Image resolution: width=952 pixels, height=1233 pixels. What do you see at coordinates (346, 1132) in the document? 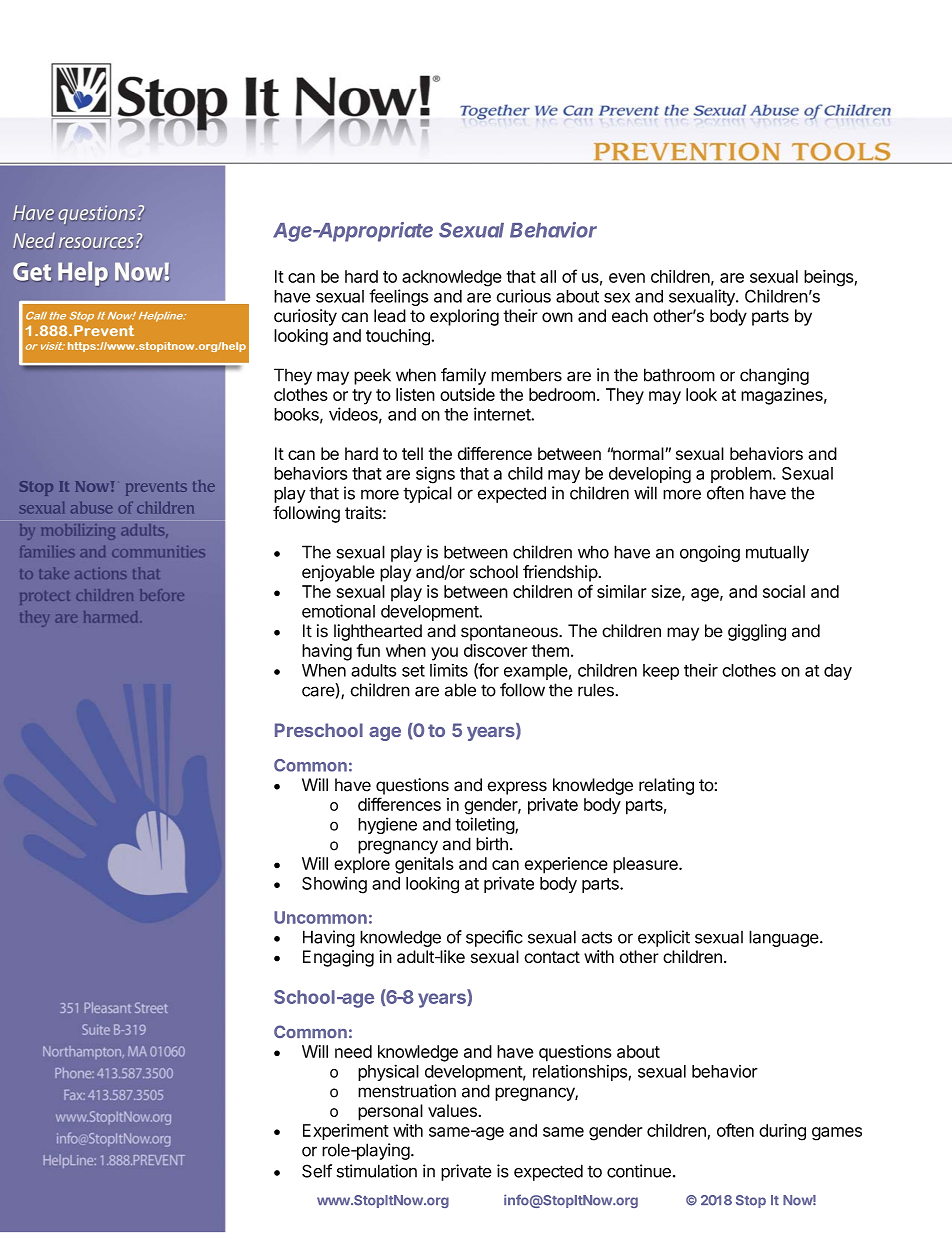
I see `Experiment` at bounding box center [346, 1132].
